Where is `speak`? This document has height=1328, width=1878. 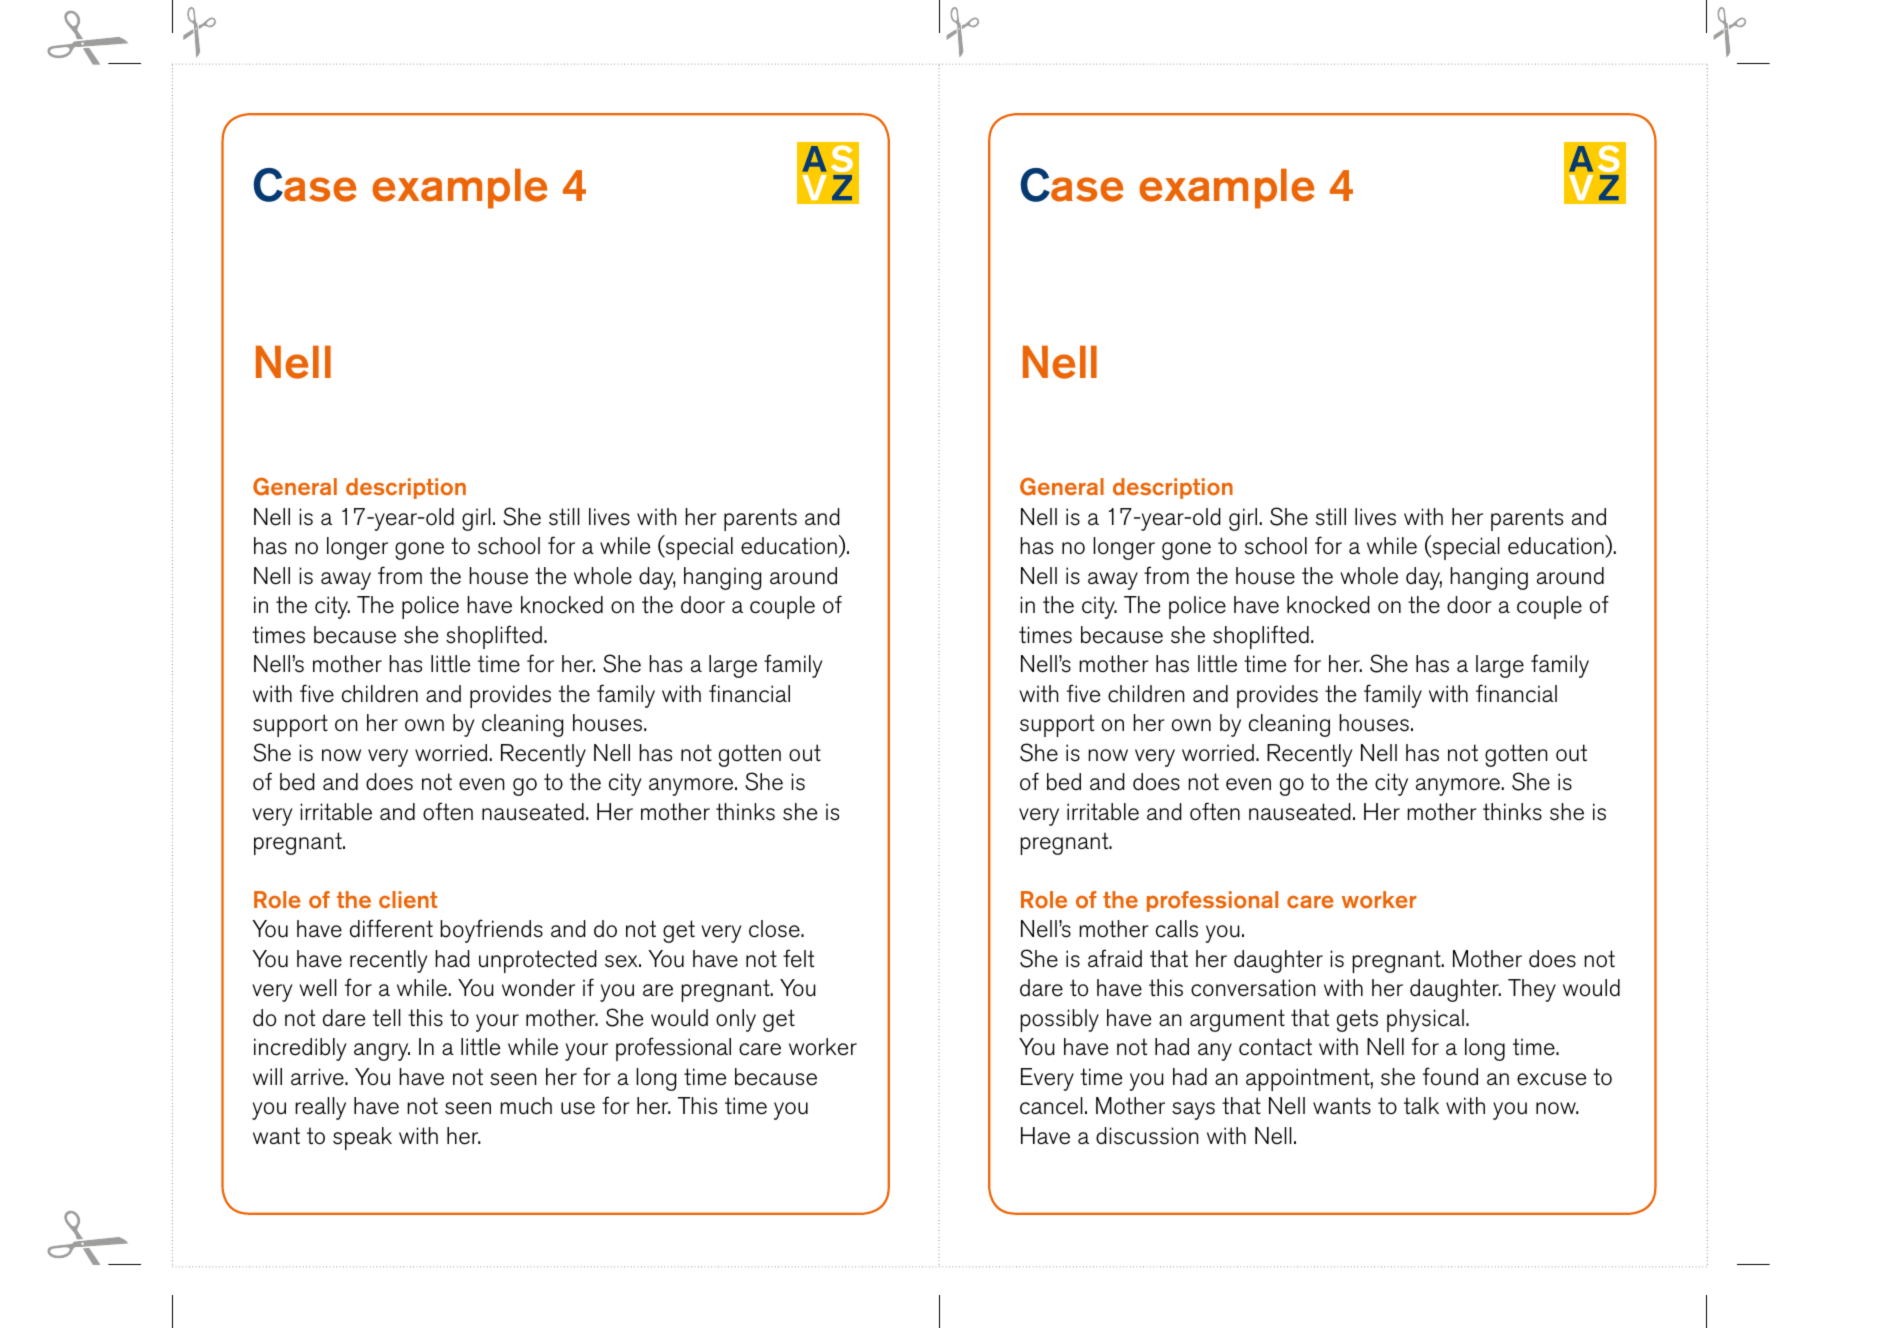 speak is located at coordinates (362, 1138).
